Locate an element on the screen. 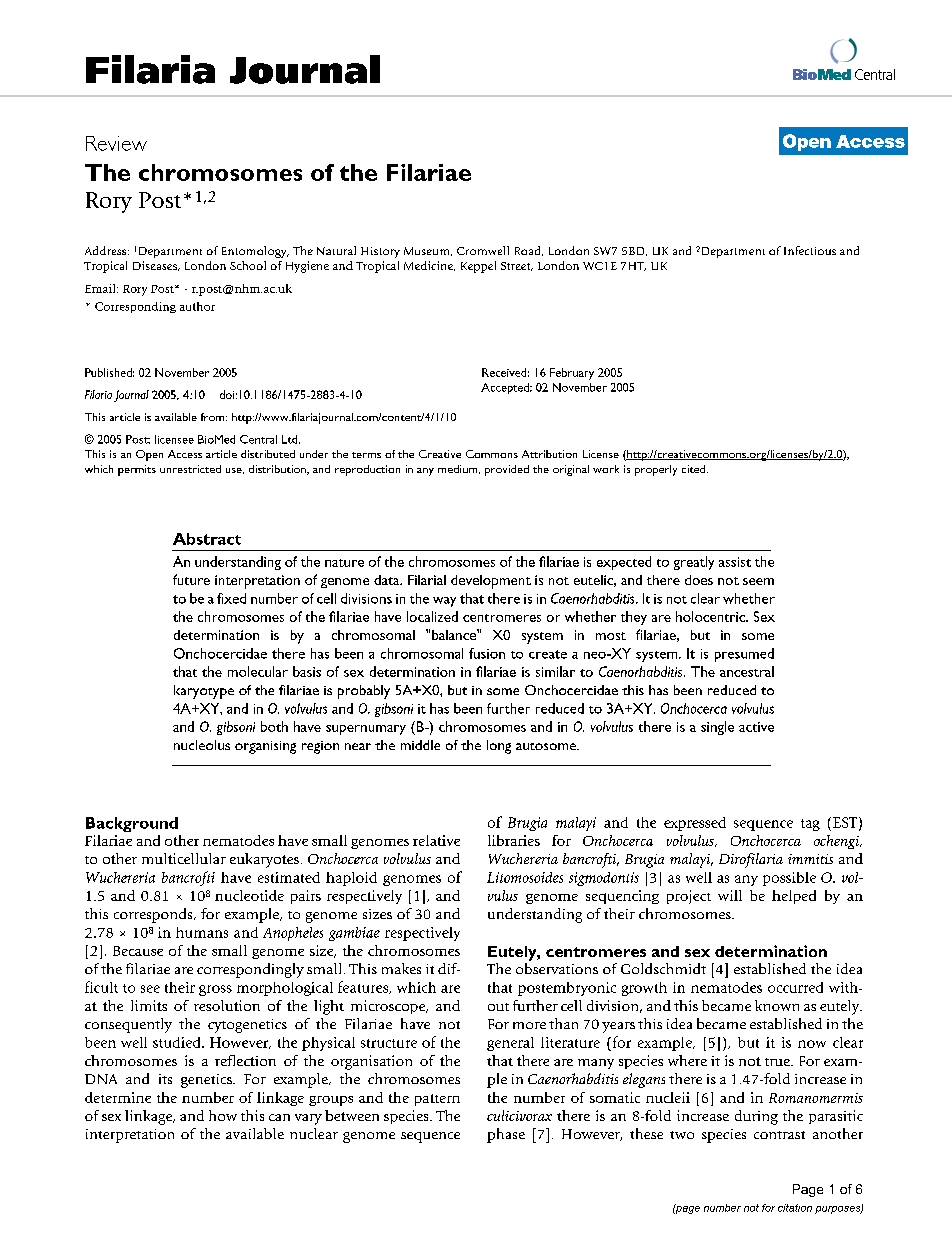 The image size is (952, 1237). gross is located at coordinates (215, 990).
